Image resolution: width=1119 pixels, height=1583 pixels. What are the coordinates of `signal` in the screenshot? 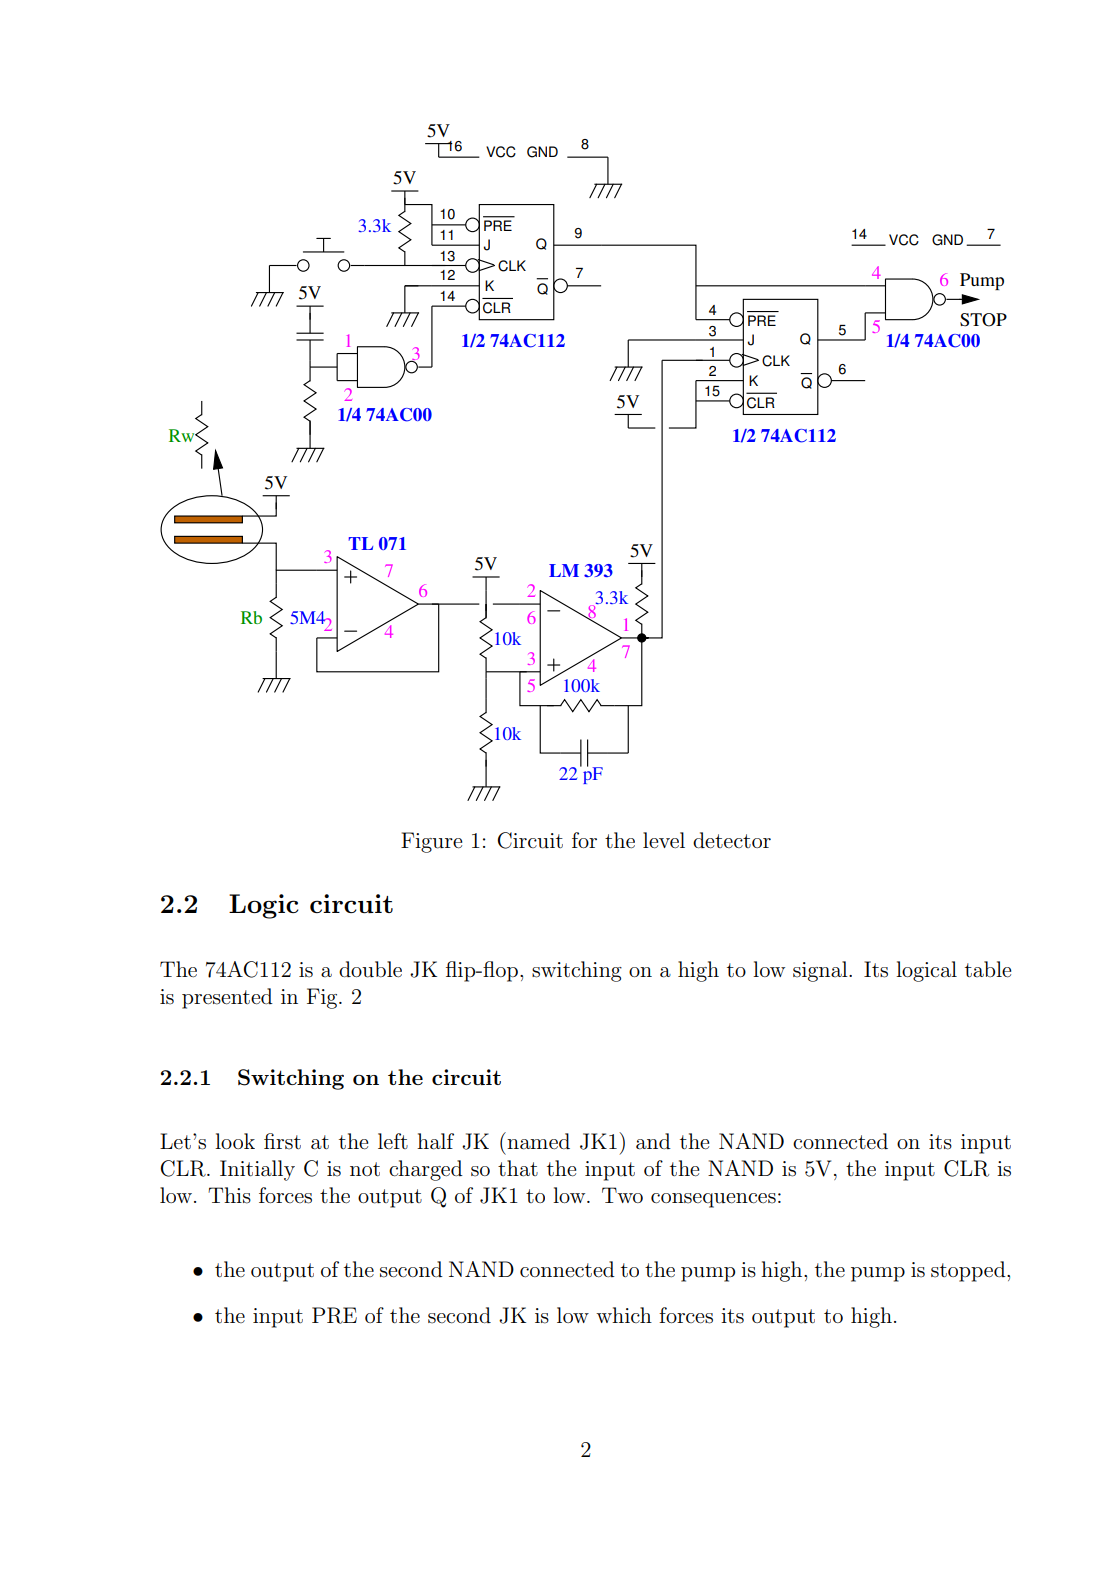 It's located at (821, 971).
